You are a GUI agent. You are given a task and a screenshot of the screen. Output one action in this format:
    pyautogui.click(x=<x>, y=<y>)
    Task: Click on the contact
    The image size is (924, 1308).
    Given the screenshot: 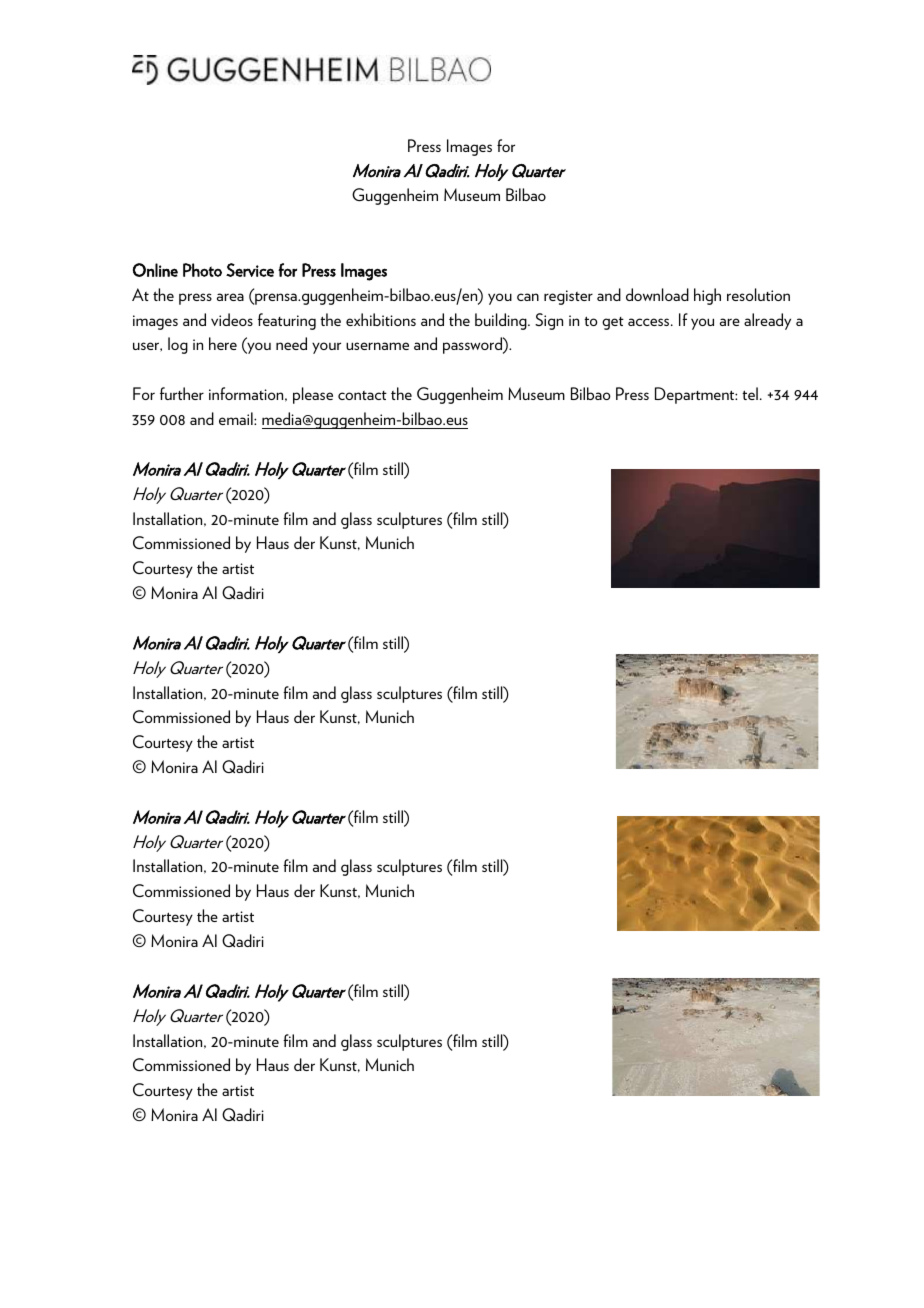 What is the action you would take?
    pyautogui.click(x=362, y=395)
